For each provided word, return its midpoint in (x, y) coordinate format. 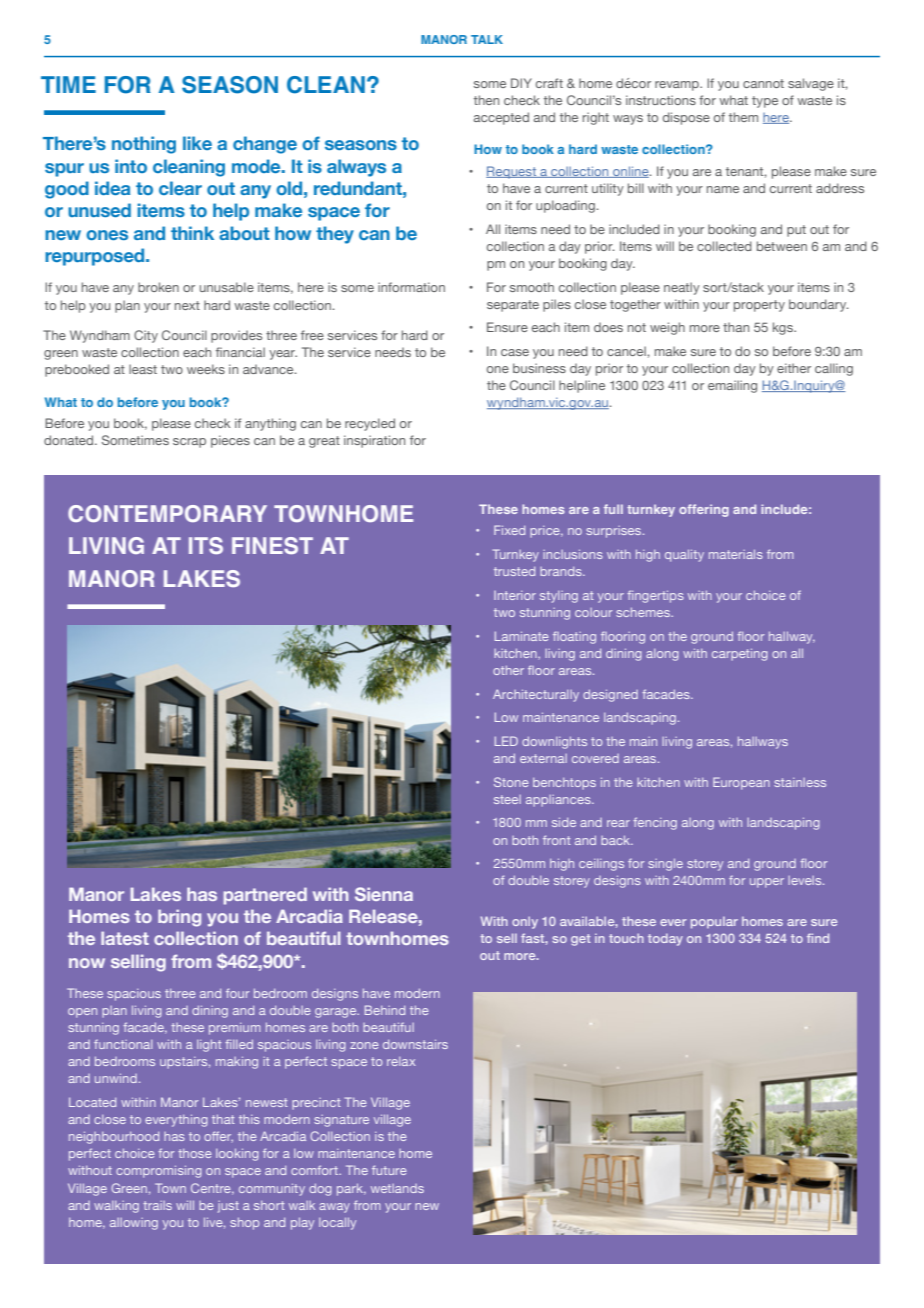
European (741, 783)
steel (507, 799)
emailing (732, 386)
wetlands (397, 1188)
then (486, 100)
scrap (189, 443)
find (818, 938)
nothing (144, 145)
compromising (159, 1171)
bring (179, 918)
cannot (763, 83)
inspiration (374, 441)
